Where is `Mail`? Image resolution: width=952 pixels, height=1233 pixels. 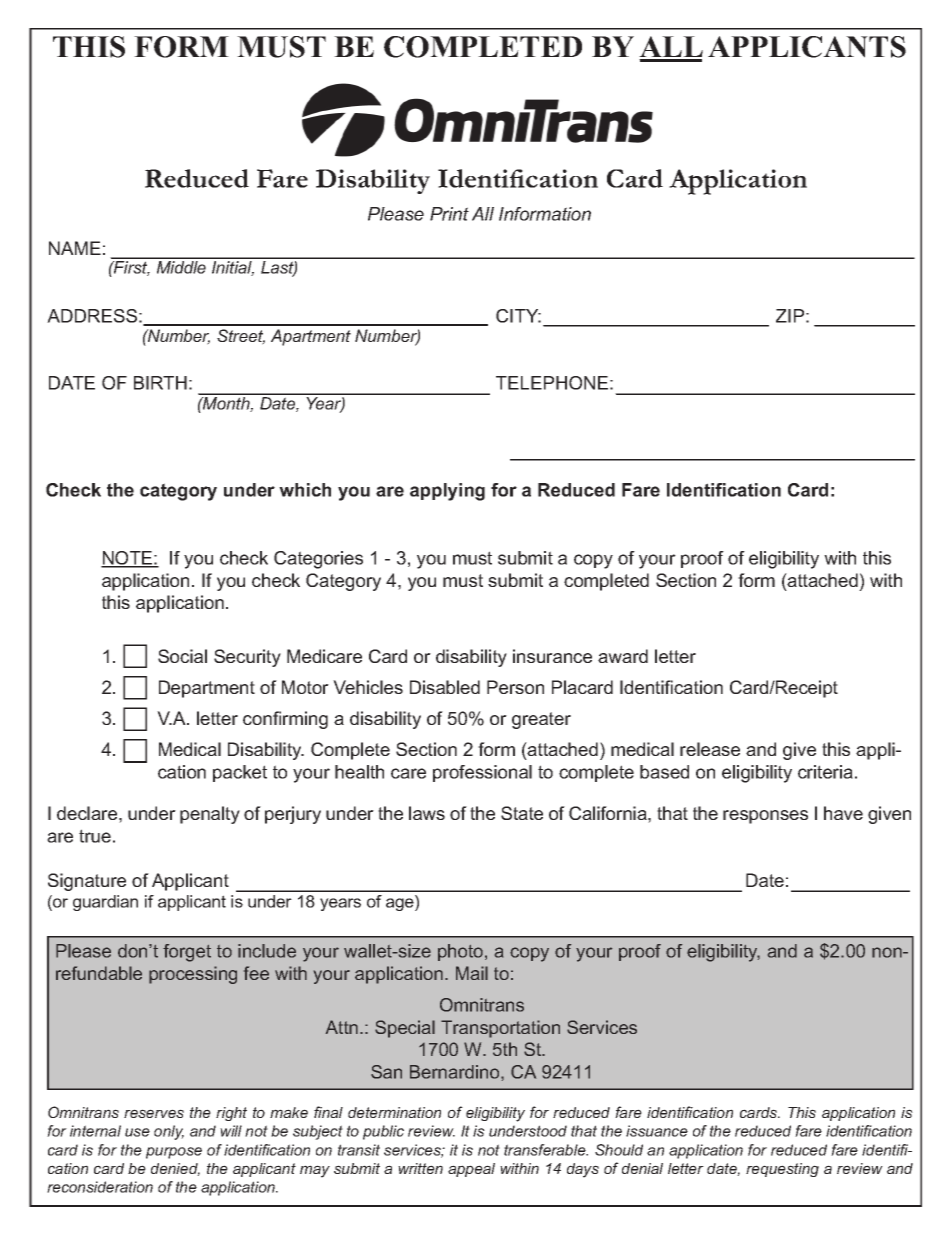
Mail is located at coordinates (472, 973).
